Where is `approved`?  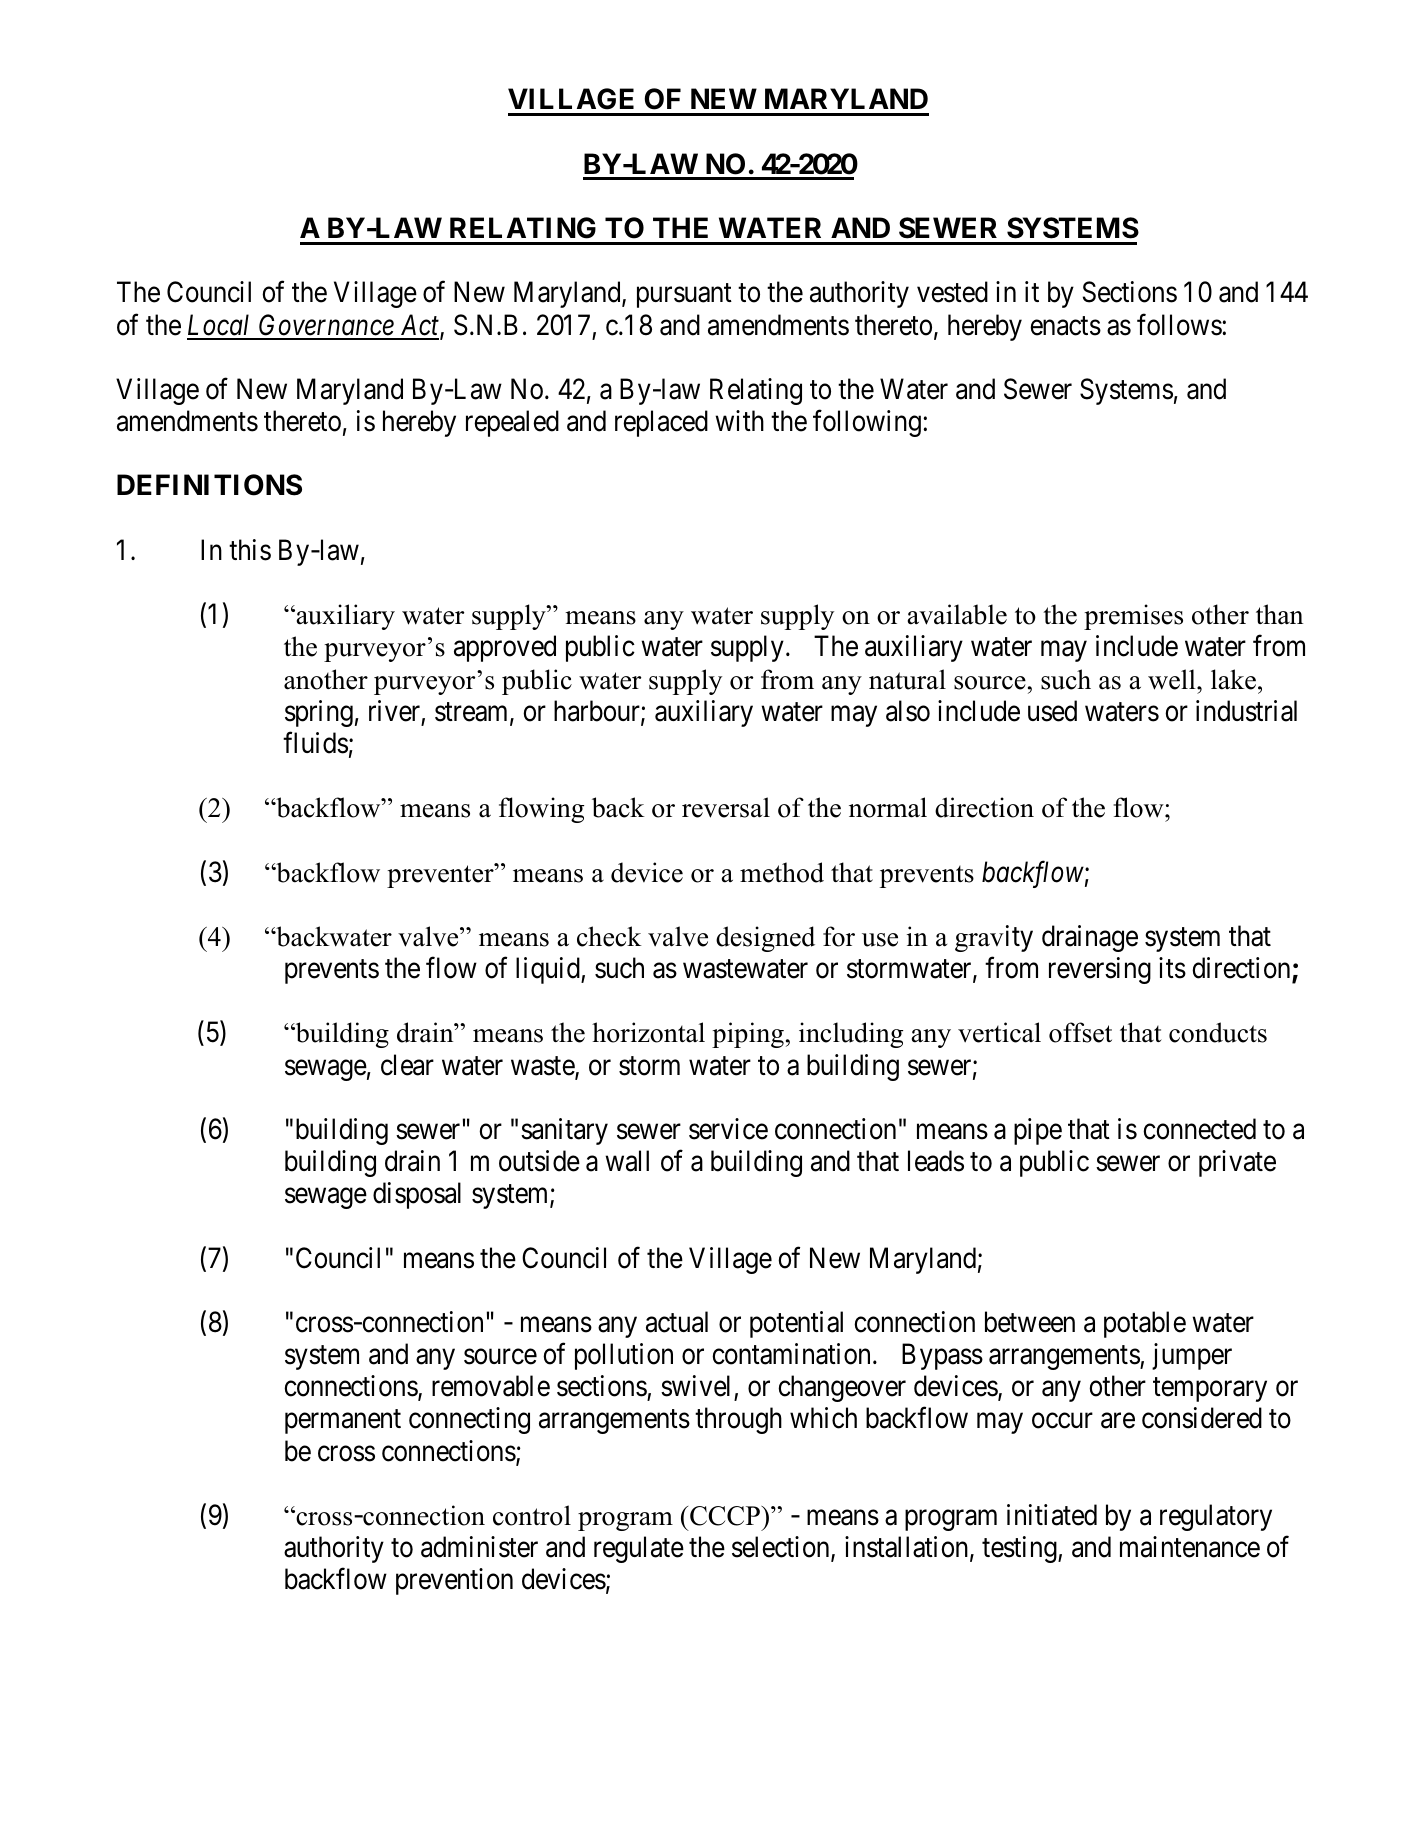
approved is located at coordinates (505, 648).
